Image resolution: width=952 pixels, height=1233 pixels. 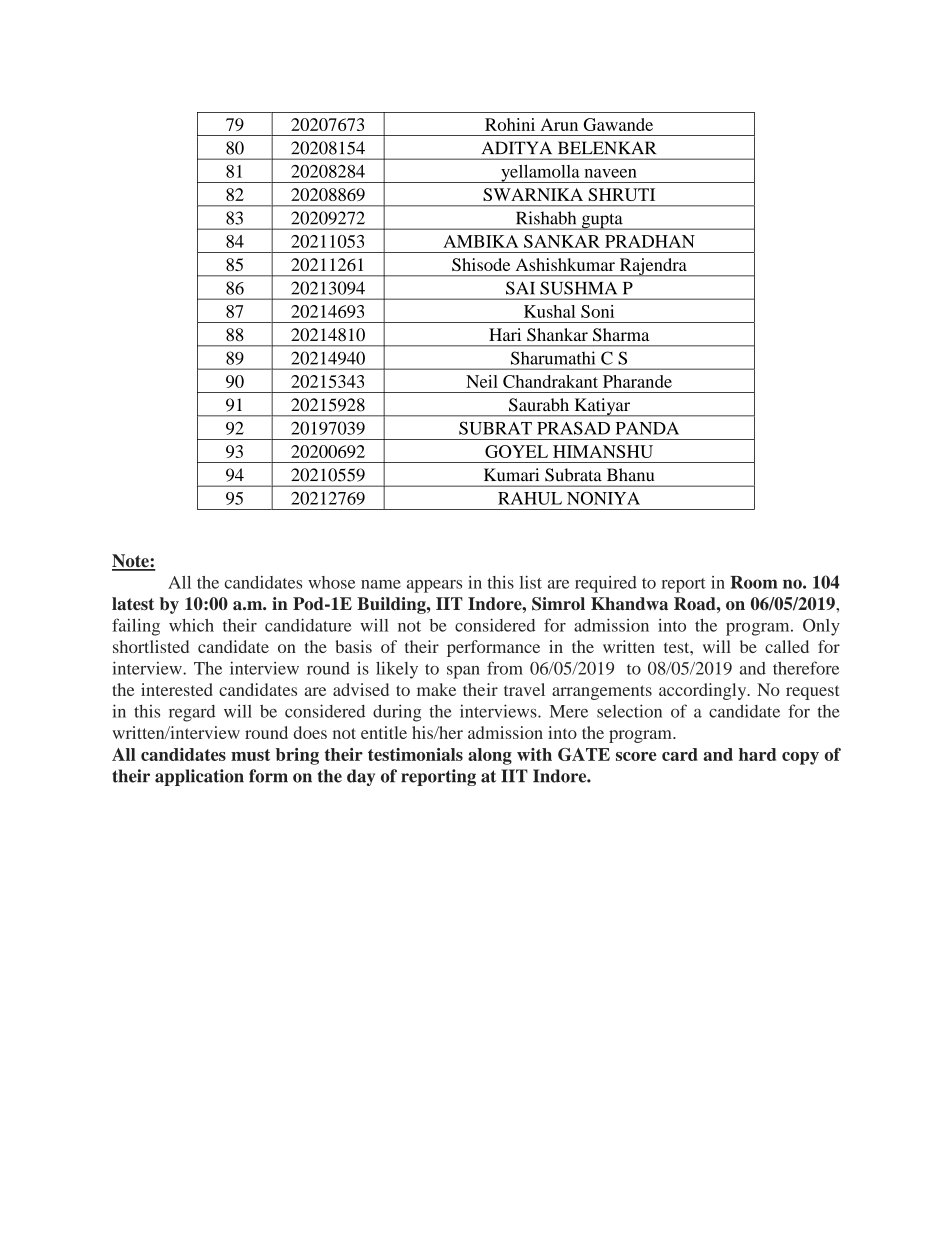 What do you see at coordinates (559, 124) in the screenshot?
I see `Arun` at bounding box center [559, 124].
